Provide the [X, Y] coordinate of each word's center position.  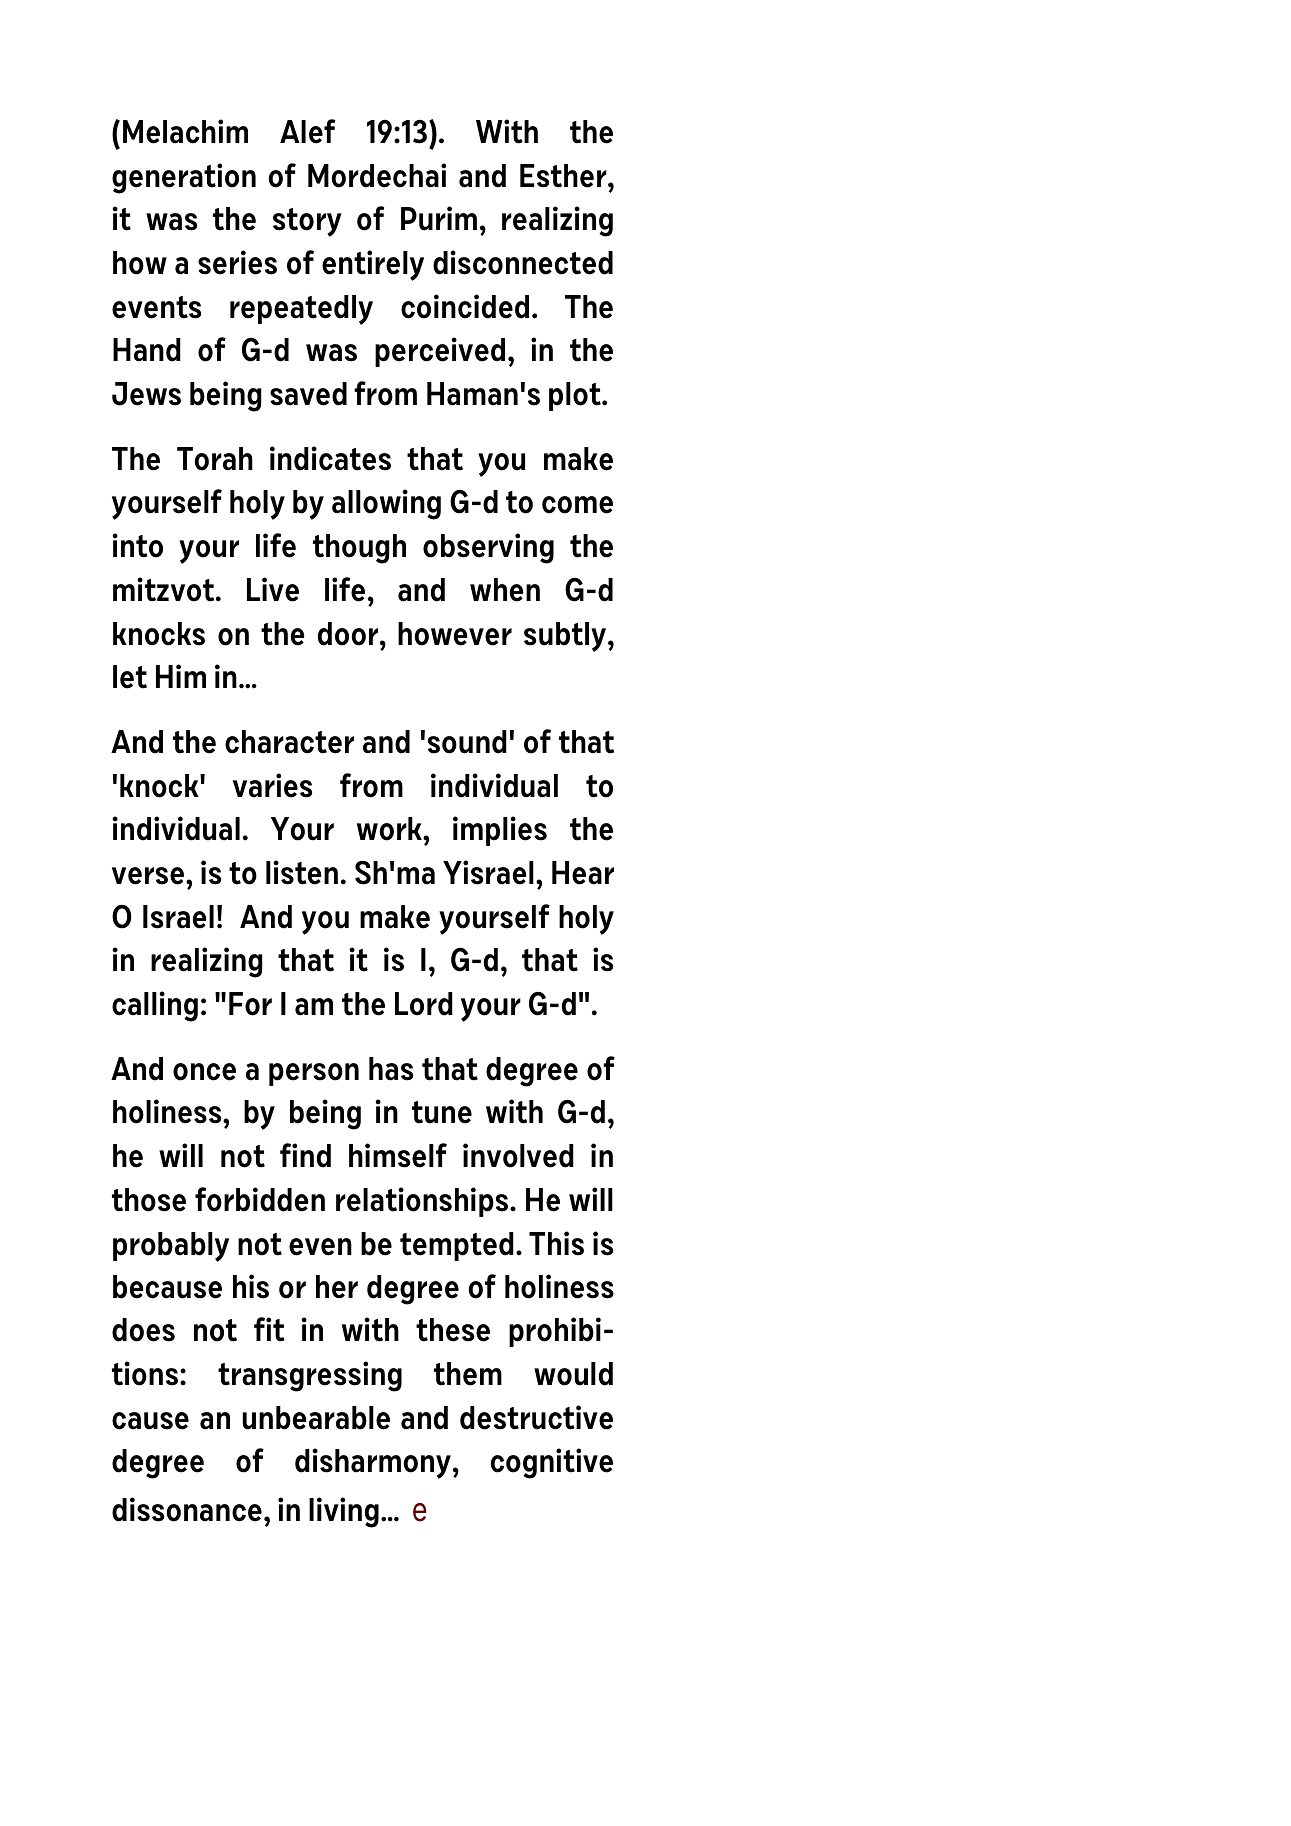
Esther [564, 176]
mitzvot [165, 589]
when [505, 590]
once [204, 1072]
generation [184, 178]
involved [518, 1155]
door [349, 634]
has [391, 1069]
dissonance [187, 1509]
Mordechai [377, 175]
